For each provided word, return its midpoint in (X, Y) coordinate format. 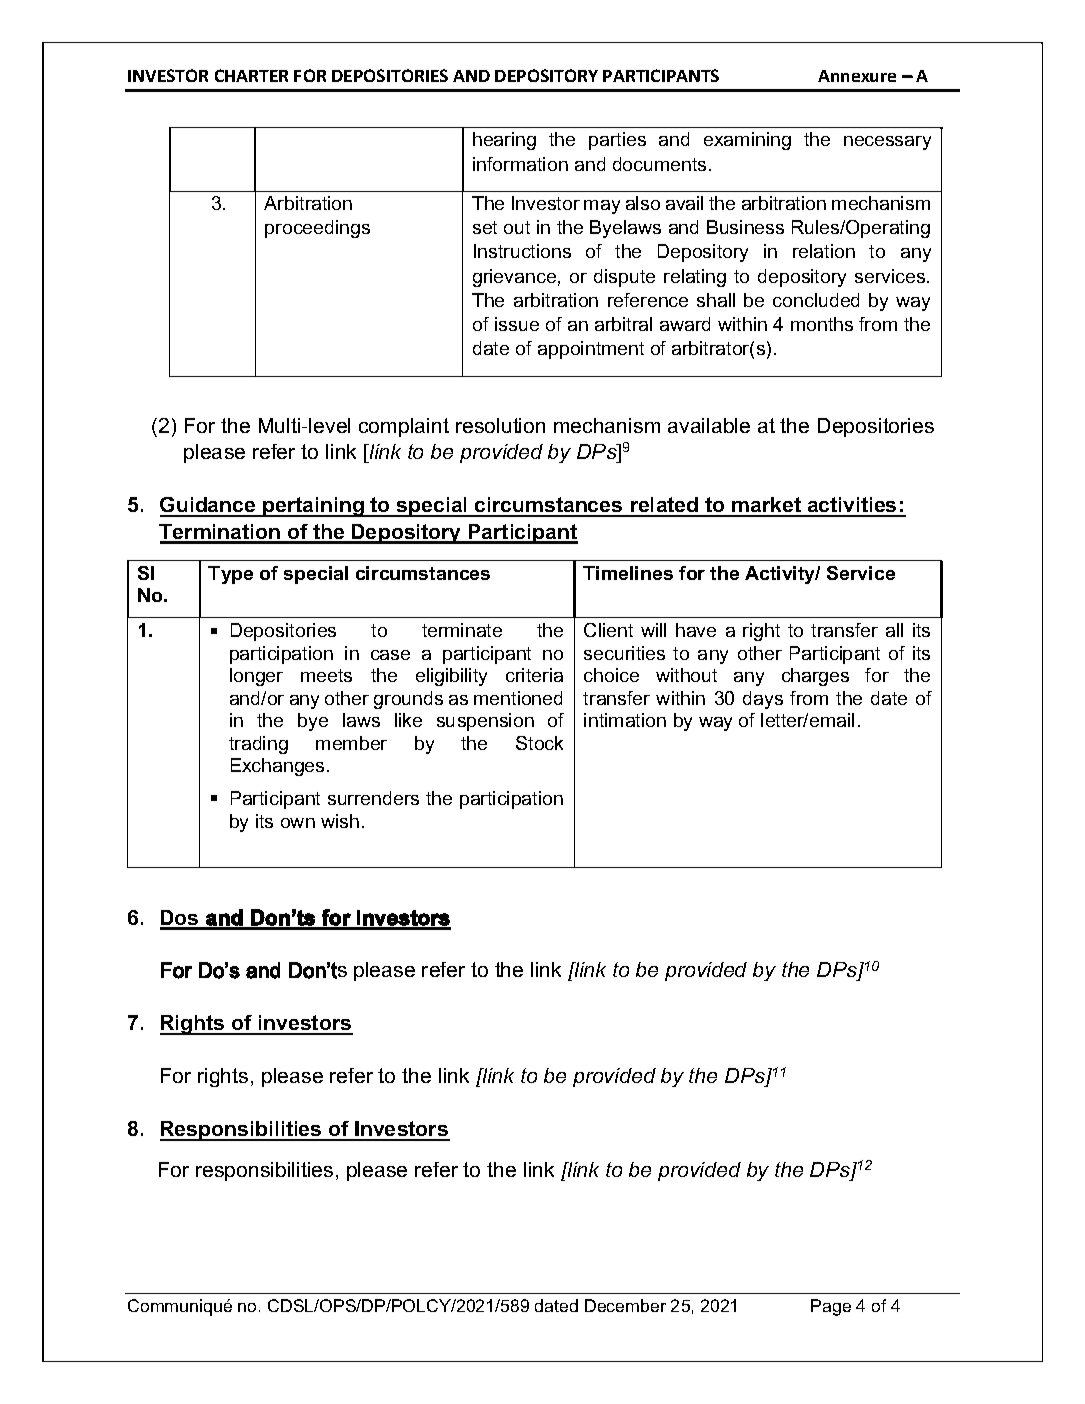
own (298, 823)
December (625, 1305)
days (763, 700)
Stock (539, 743)
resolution (500, 425)
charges (815, 677)
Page (831, 1307)
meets (326, 675)
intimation (625, 720)
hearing (504, 141)
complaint (404, 427)
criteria (534, 675)
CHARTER (251, 75)
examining (747, 141)
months (822, 324)
